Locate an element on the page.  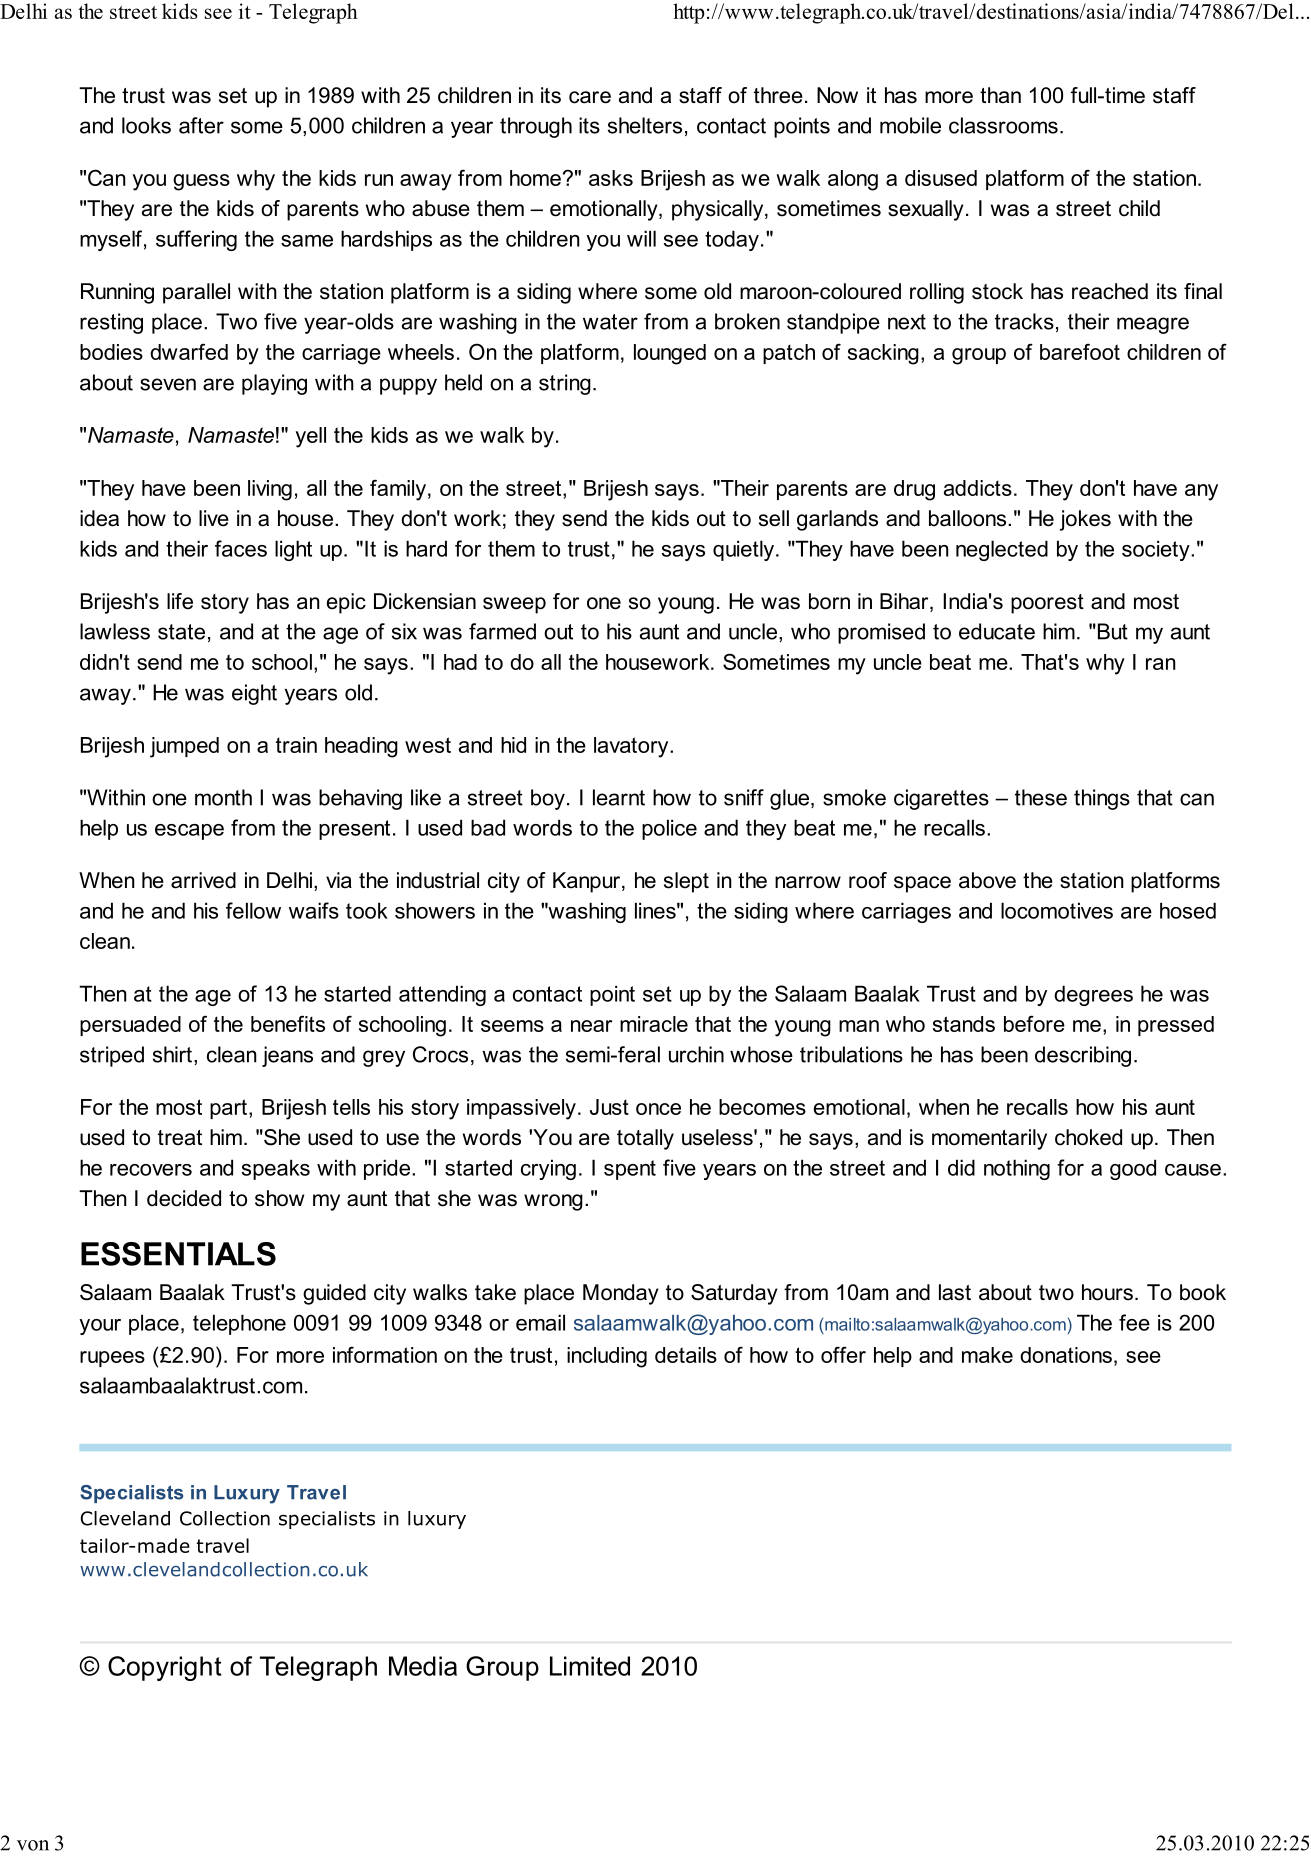
persuaded is located at coordinates (130, 1026).
